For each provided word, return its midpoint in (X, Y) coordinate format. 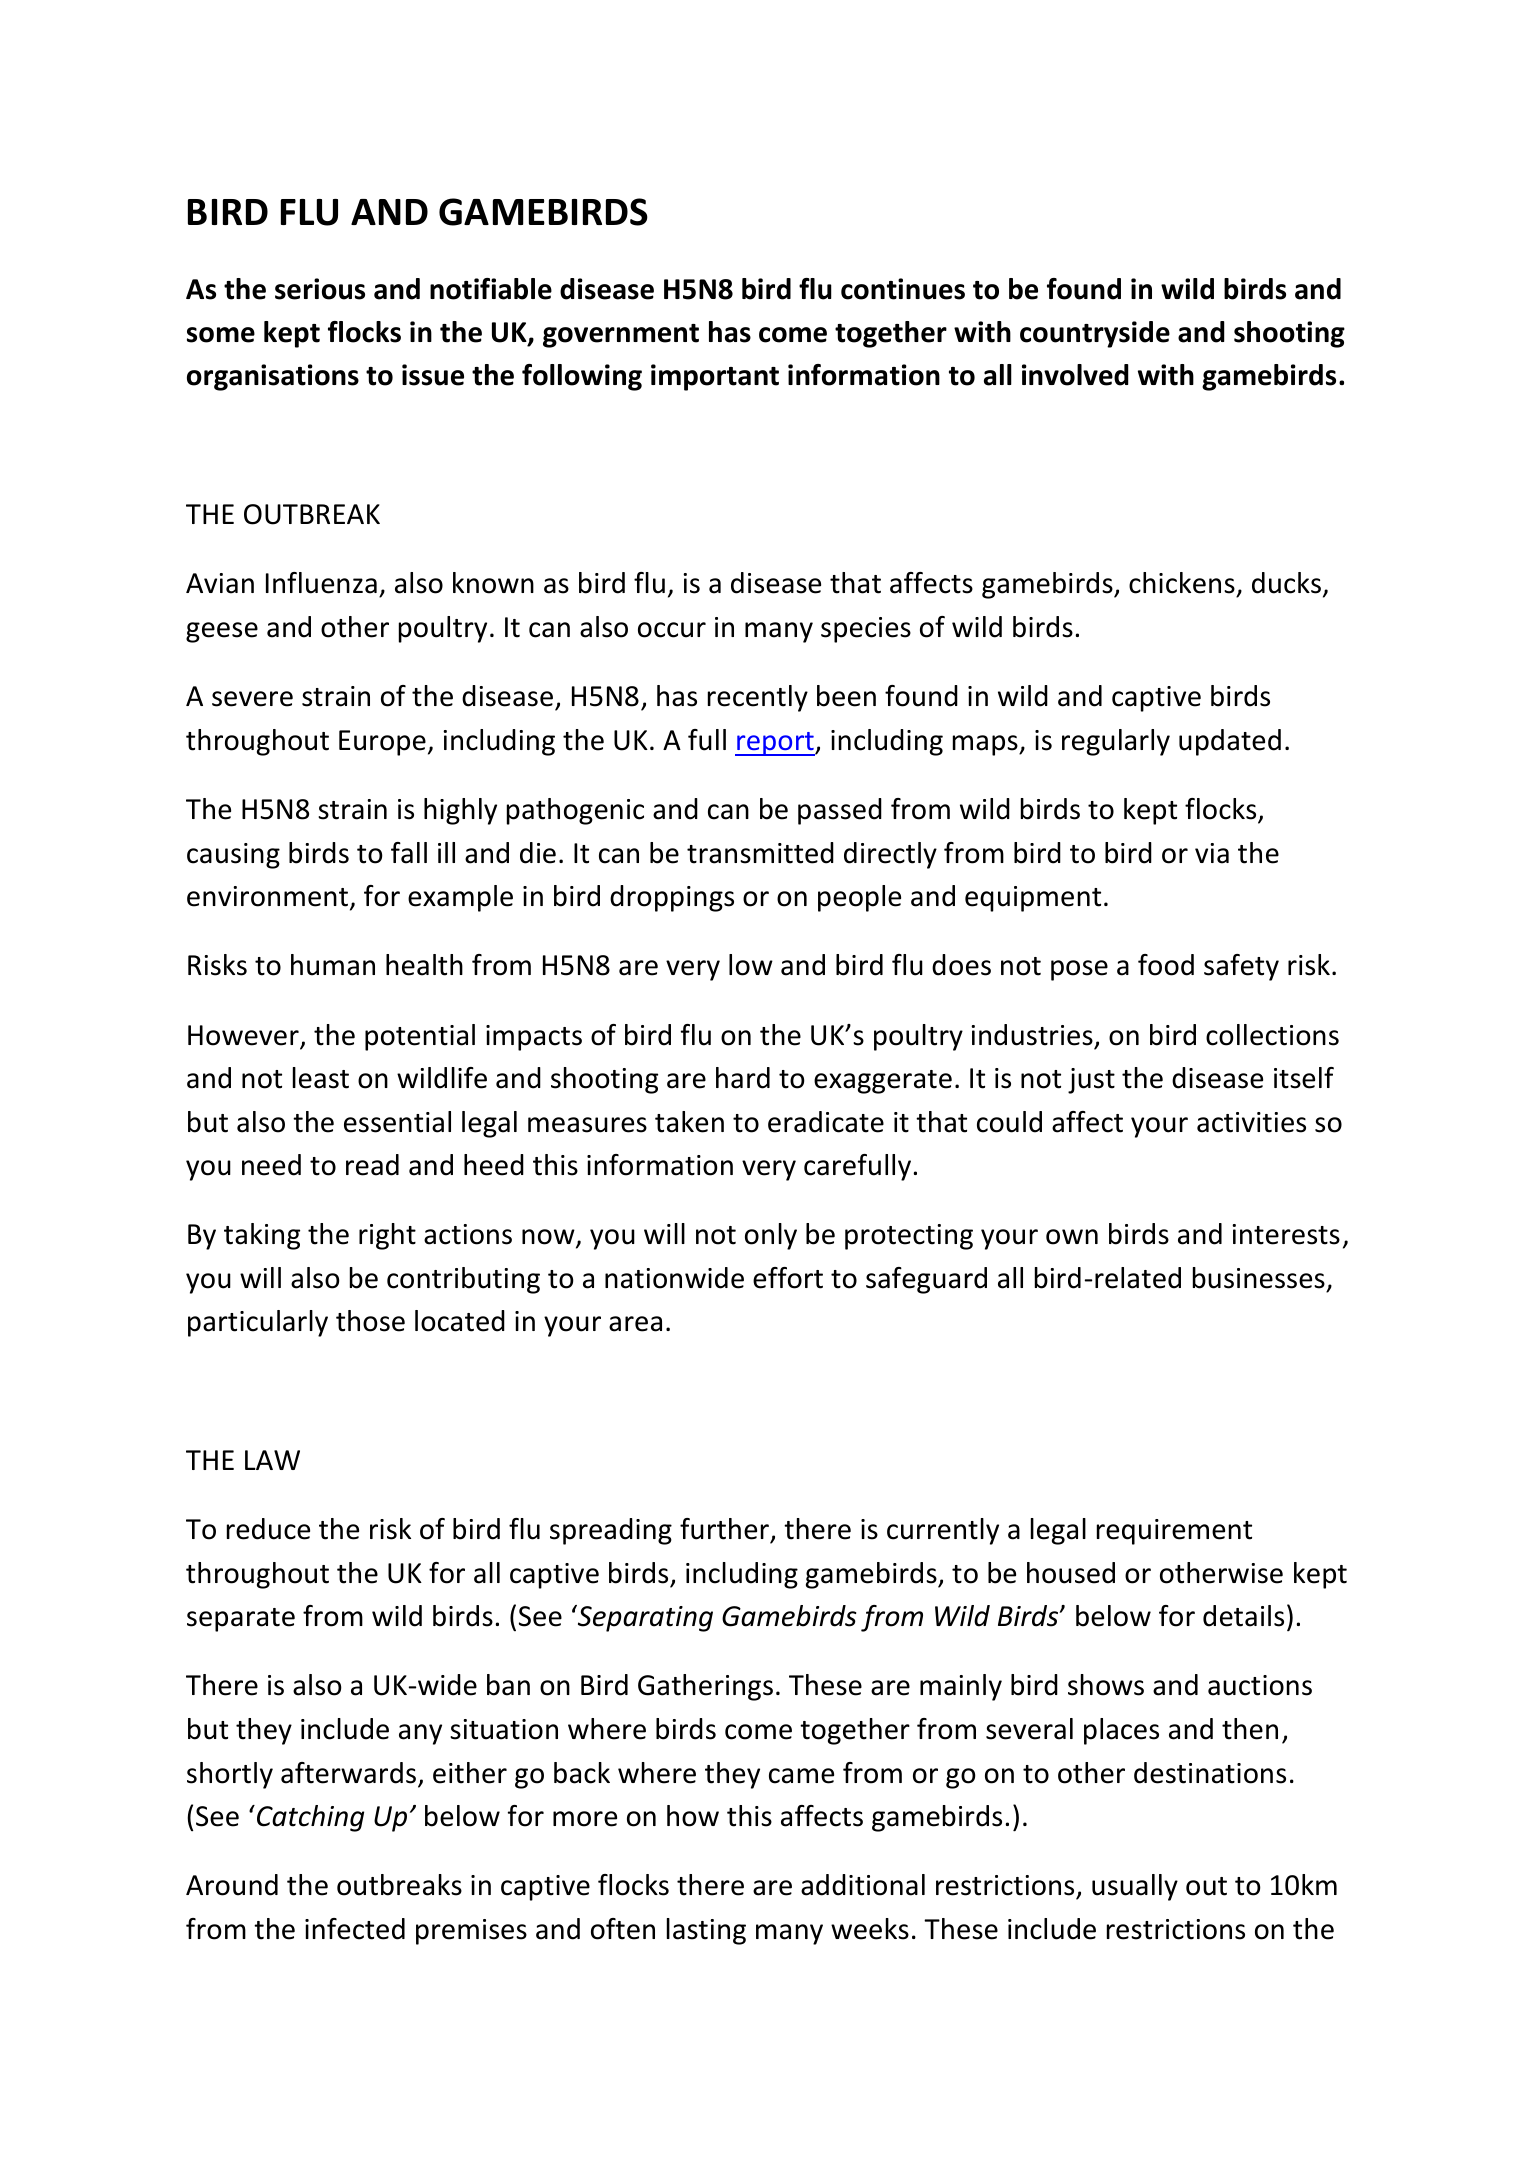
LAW (272, 1460)
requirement (1174, 1532)
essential (397, 1122)
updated (1230, 742)
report (775, 744)
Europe (382, 743)
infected (355, 1929)
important (715, 377)
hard (743, 1078)
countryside (1095, 334)
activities (1251, 1122)
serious (320, 289)
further (726, 1530)
